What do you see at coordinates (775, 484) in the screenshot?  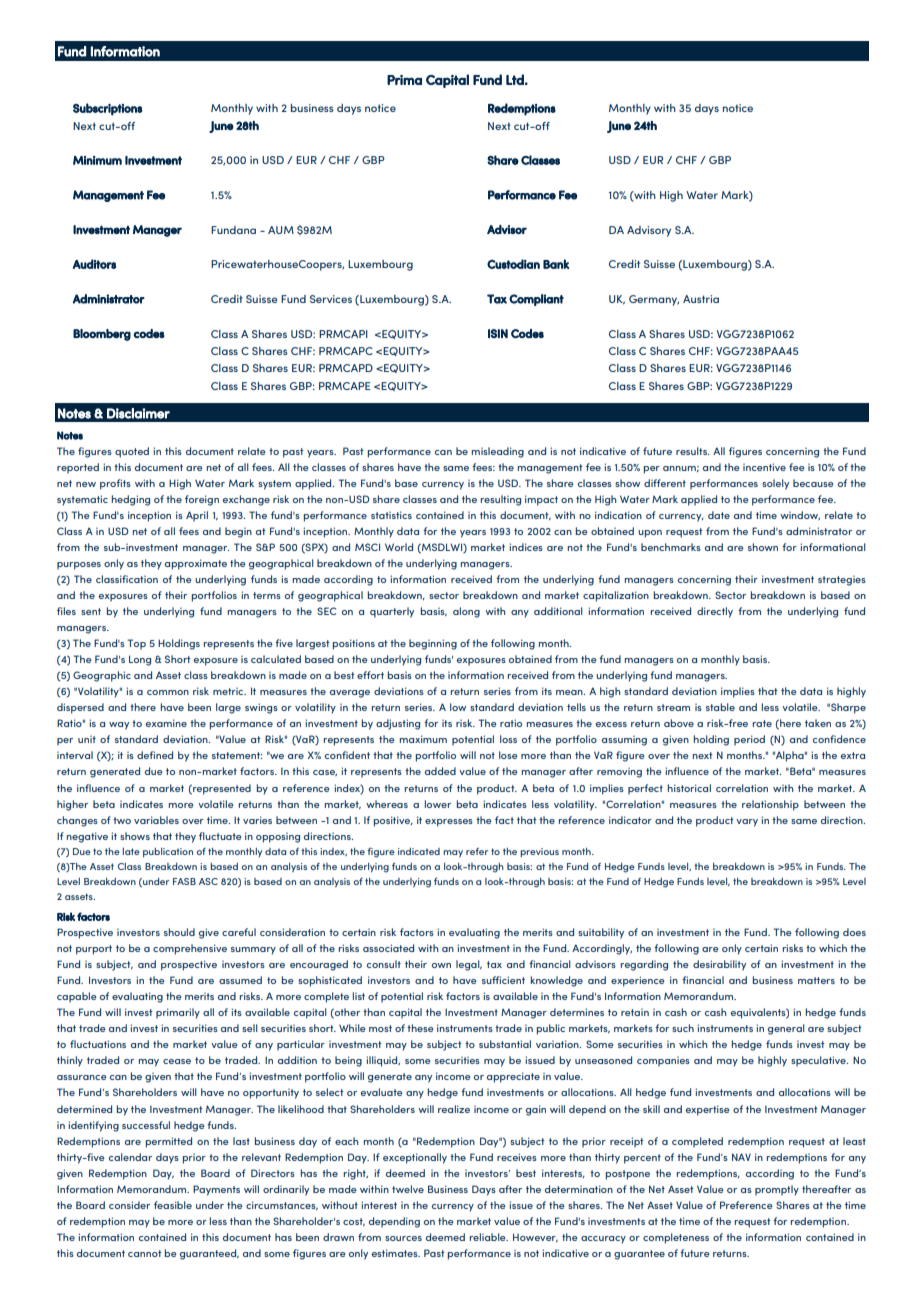 I see `solely` at bounding box center [775, 484].
